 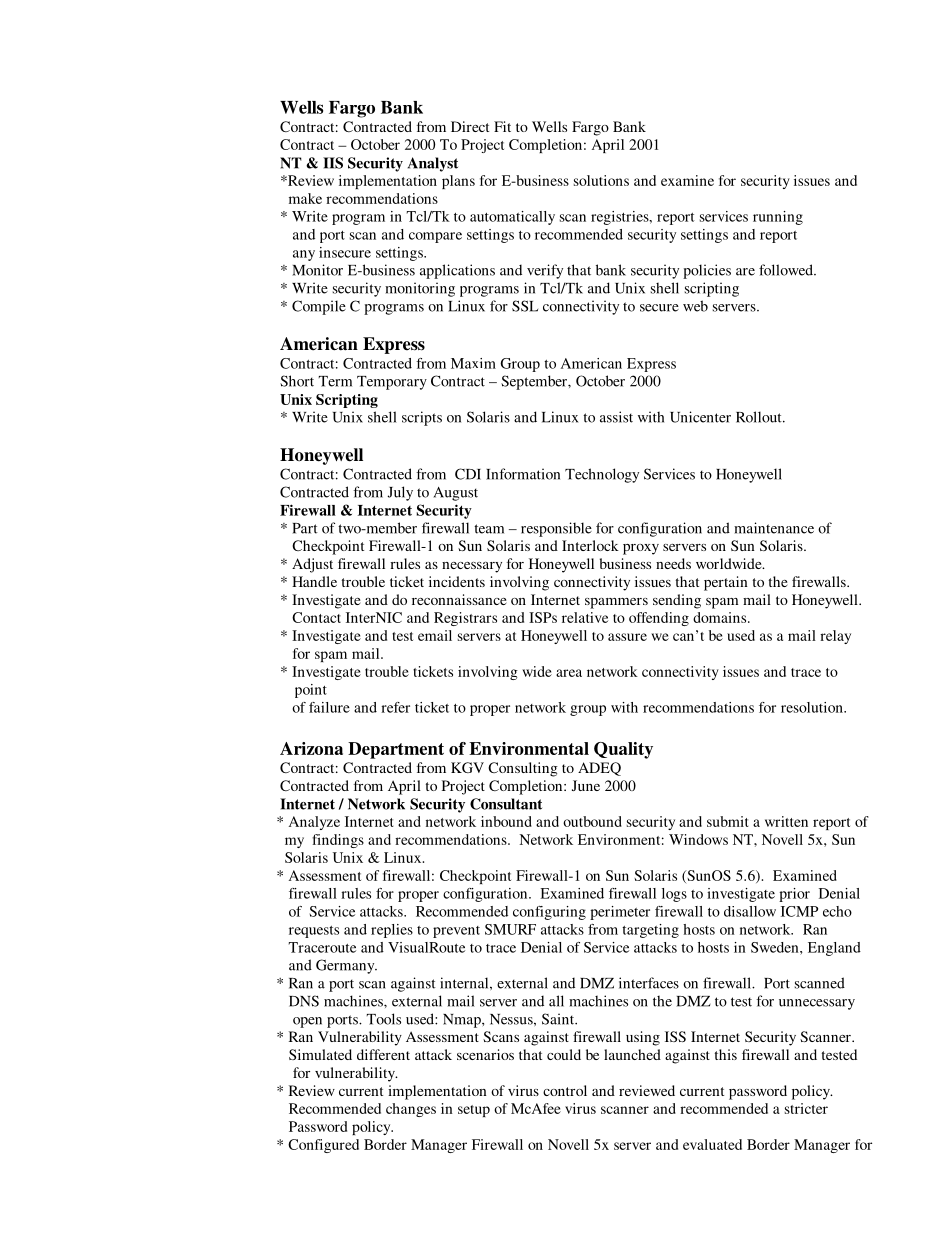 What do you see at coordinates (601, 180) in the screenshot?
I see `solutions` at bounding box center [601, 180].
